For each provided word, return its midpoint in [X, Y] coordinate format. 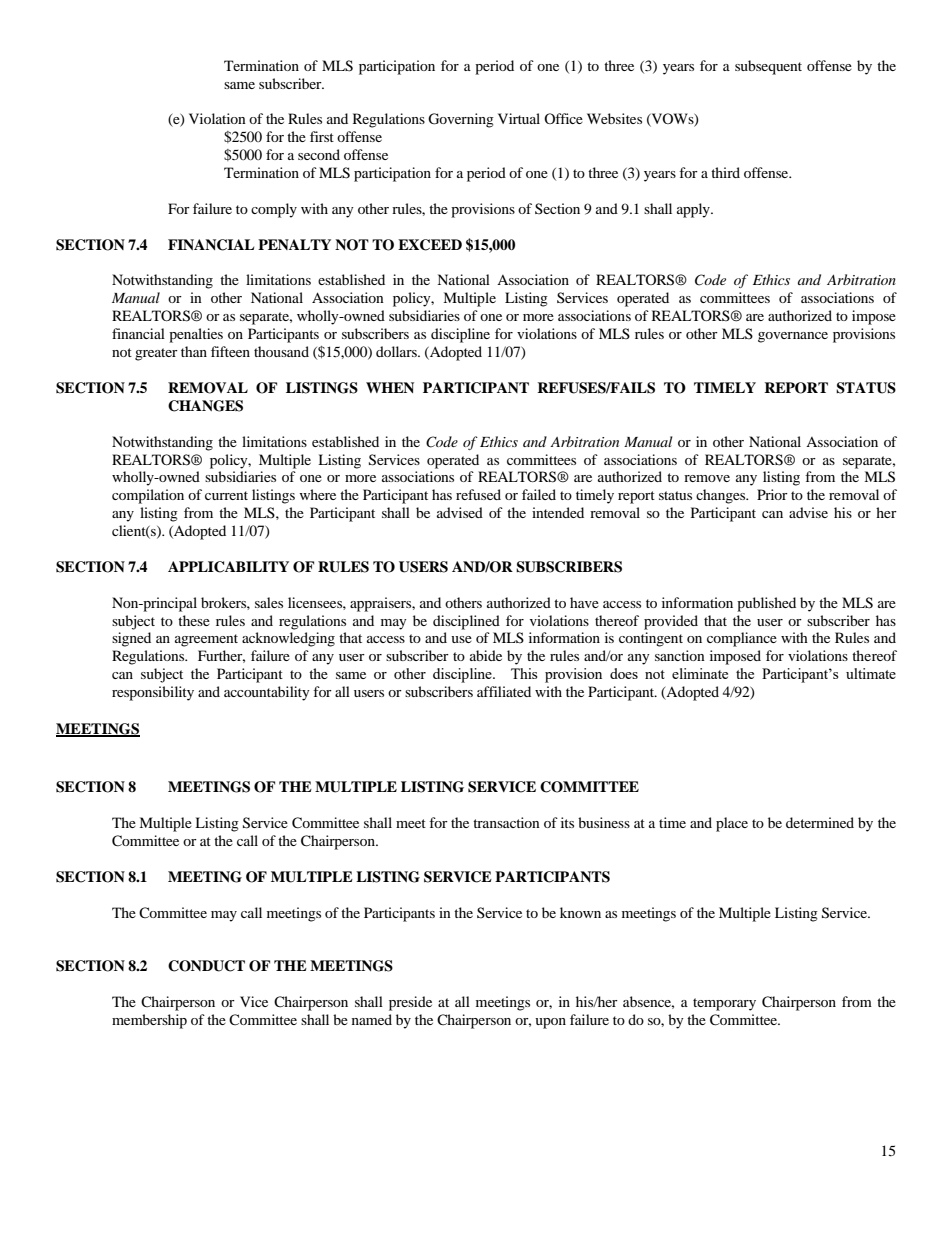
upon [550, 1023]
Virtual [519, 118]
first [322, 136]
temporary [724, 1004]
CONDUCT [206, 966]
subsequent [768, 67]
